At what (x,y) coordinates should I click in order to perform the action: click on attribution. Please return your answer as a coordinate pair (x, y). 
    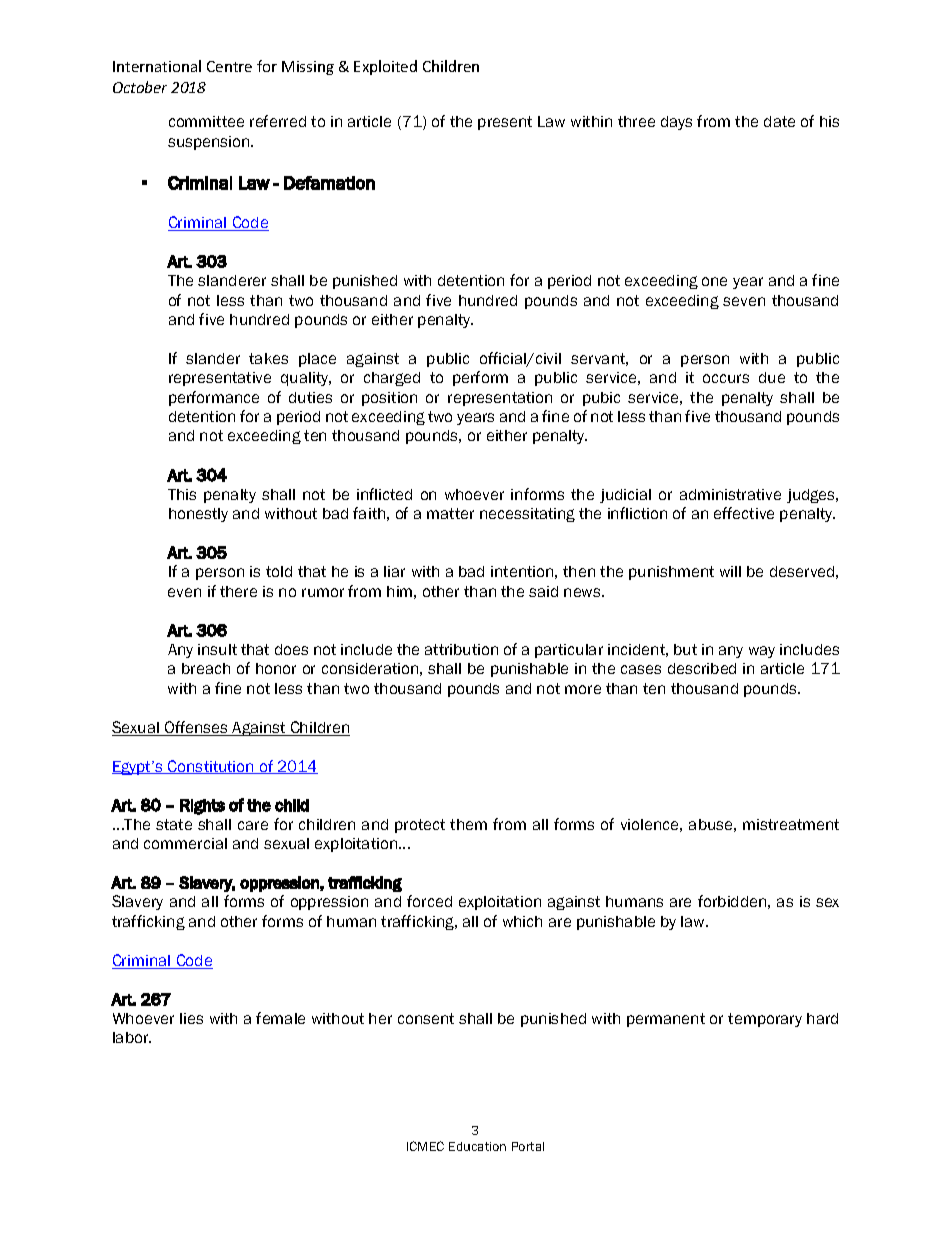
    Looking at the image, I should click on (461, 649).
